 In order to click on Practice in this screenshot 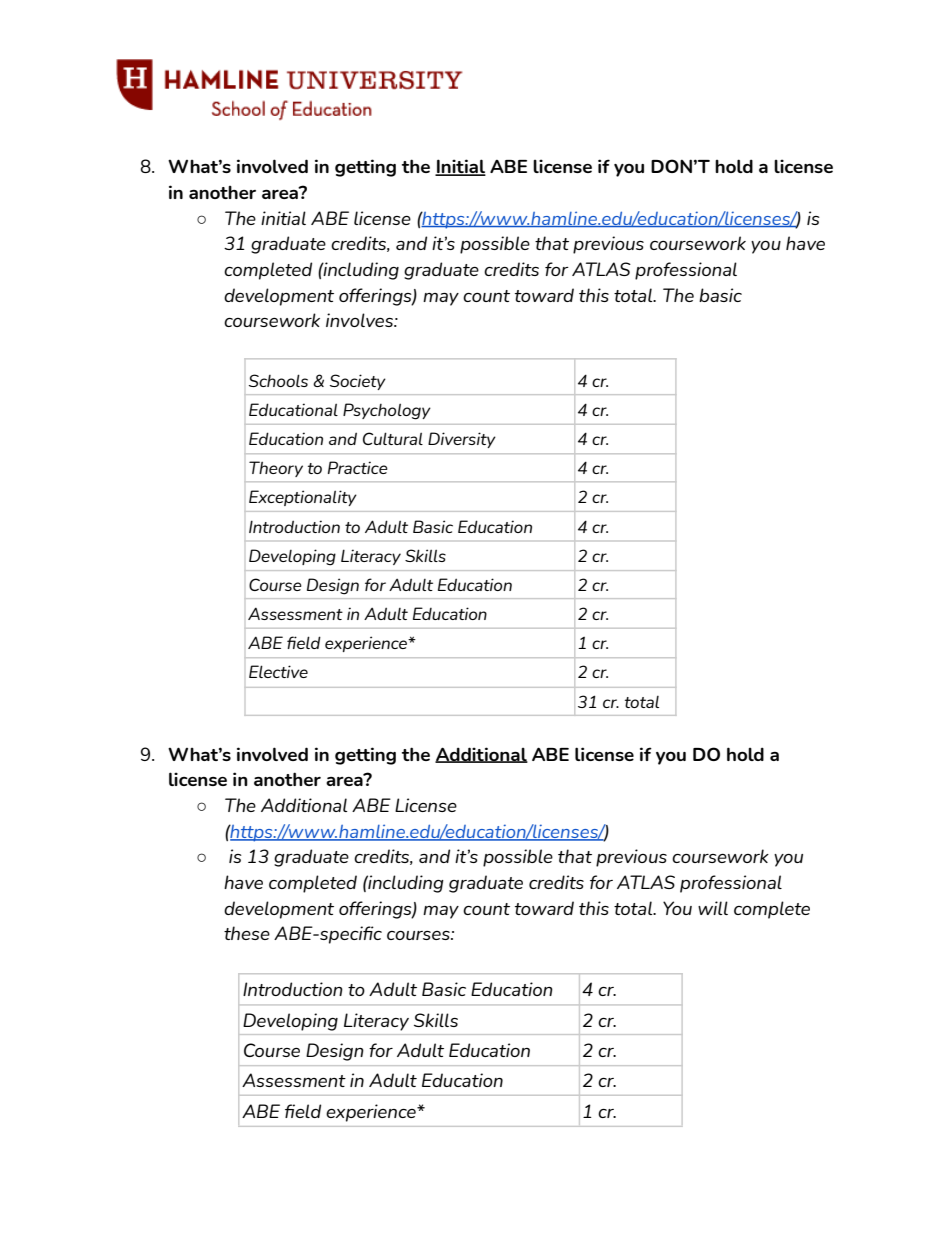, I will do `click(358, 467)`.
